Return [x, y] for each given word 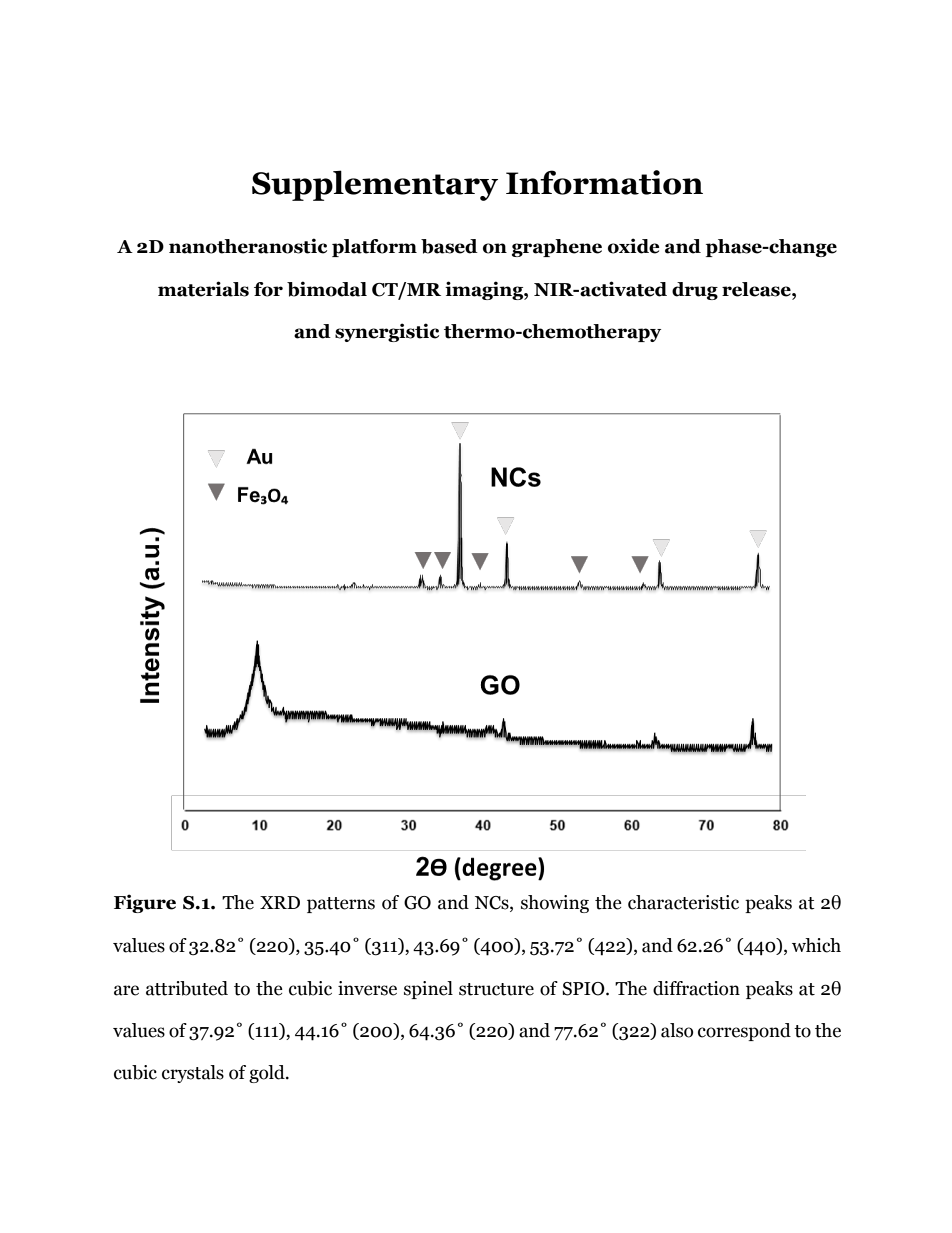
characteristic [683, 902]
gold [268, 1074]
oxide [634, 246]
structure [496, 989]
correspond [744, 1032]
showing [555, 904]
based [449, 246]
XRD [280, 902]
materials [203, 289]
